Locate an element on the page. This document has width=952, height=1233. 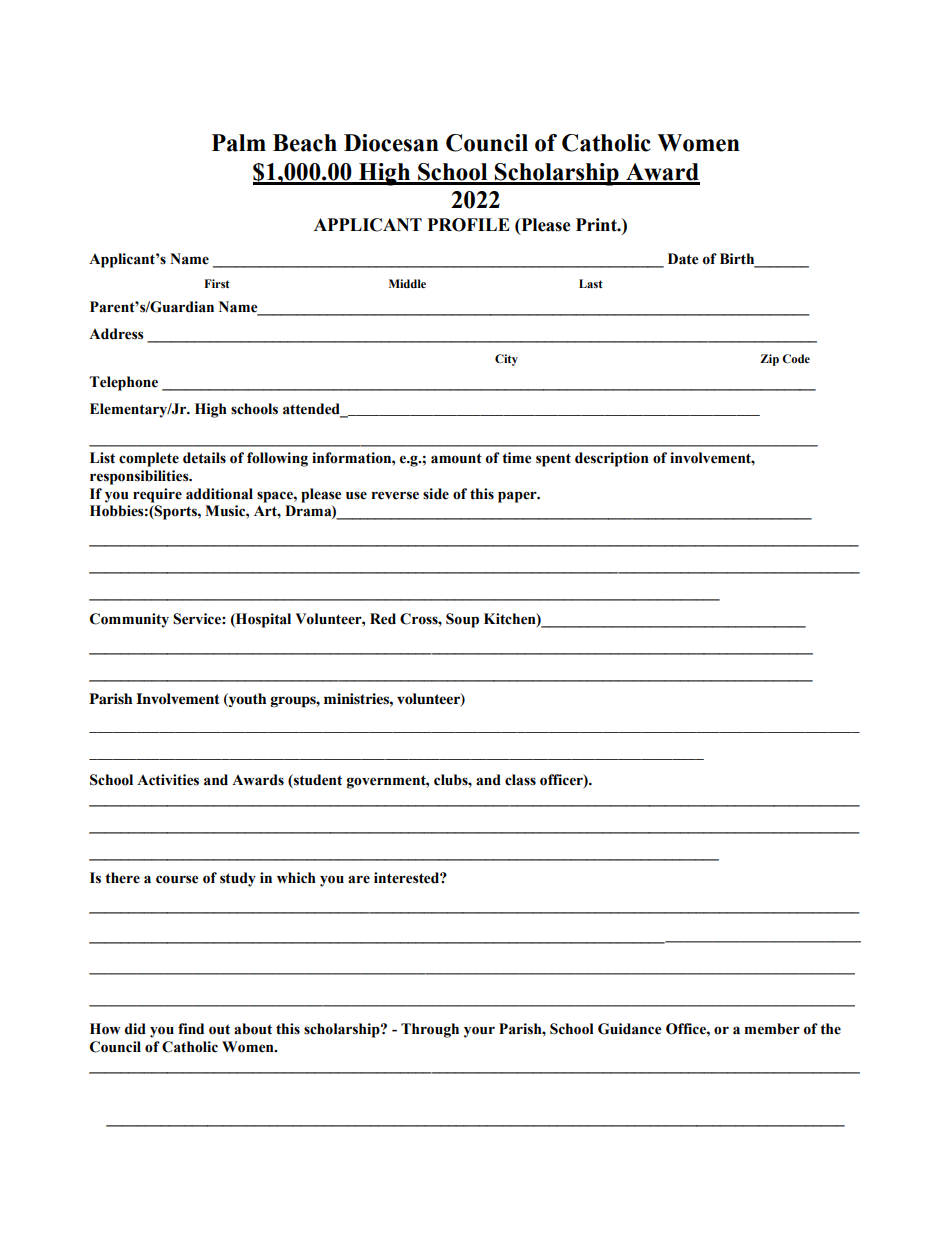
PROFILE is located at coordinates (469, 225).
